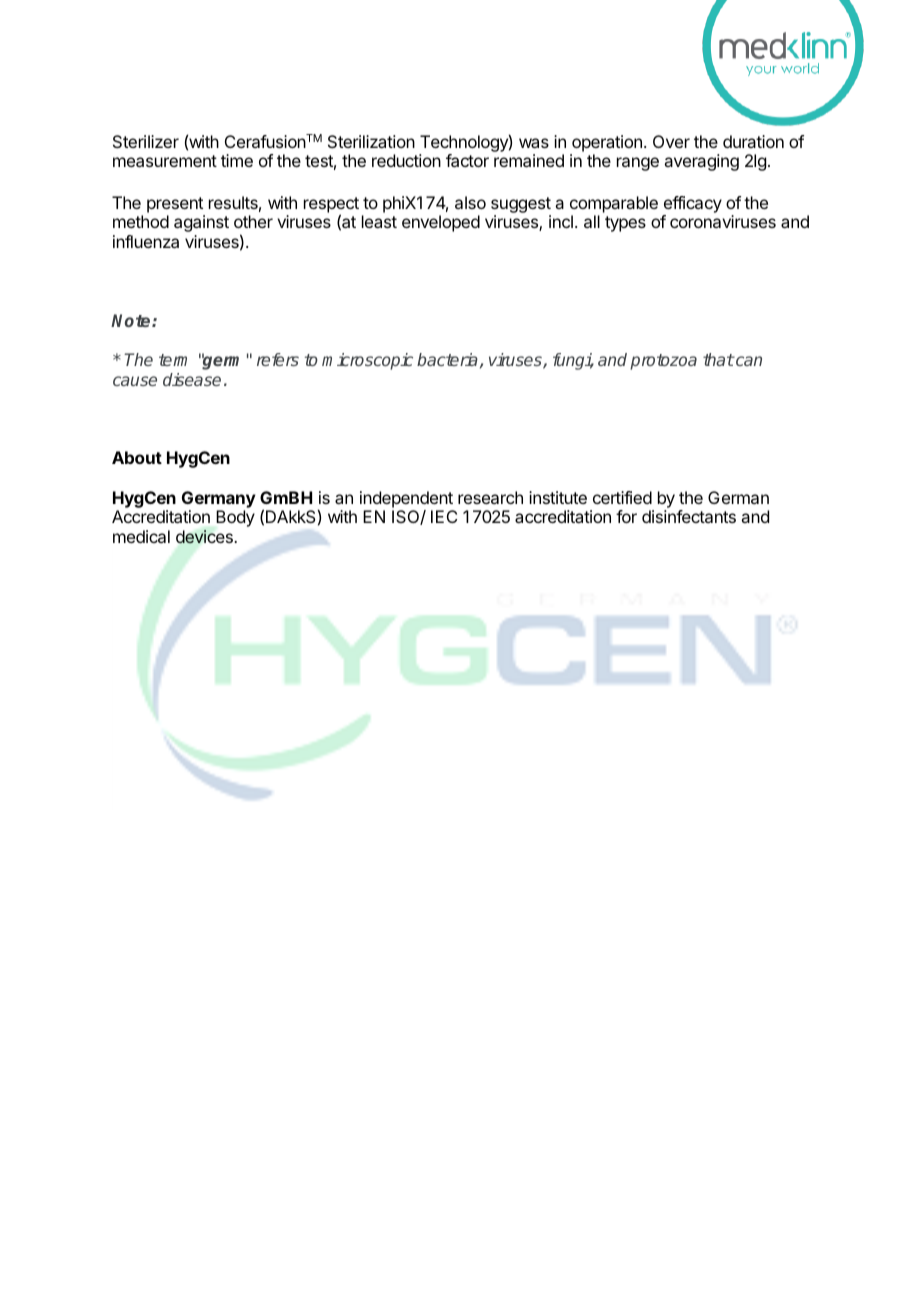  I want to click on time, so click(237, 160).
